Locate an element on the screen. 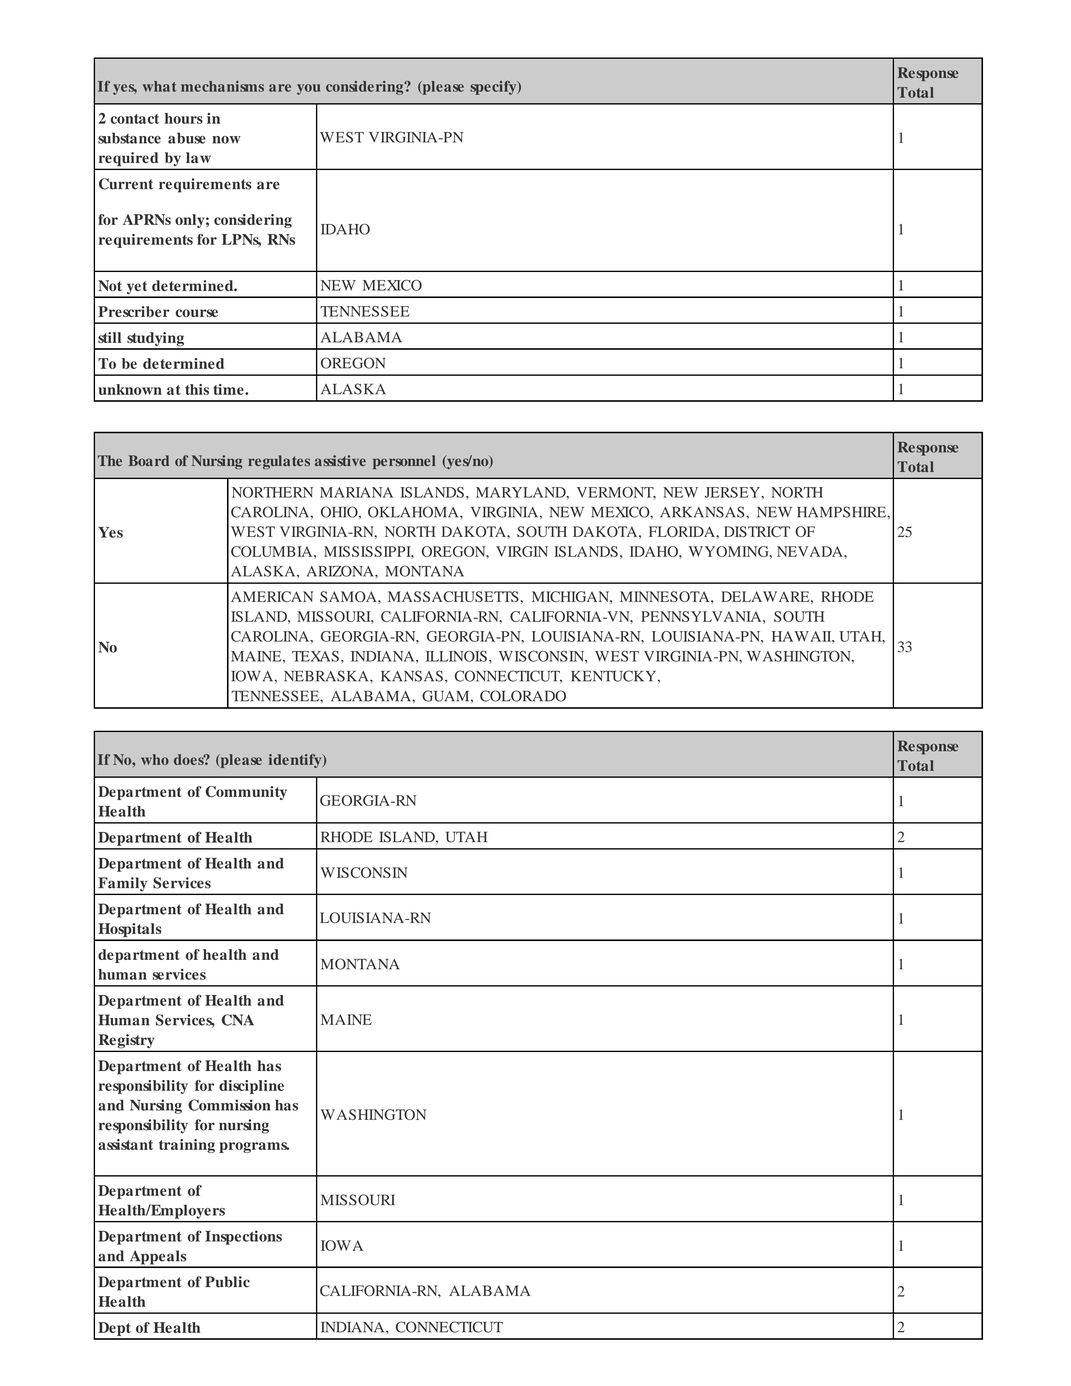  you is located at coordinates (308, 89).
